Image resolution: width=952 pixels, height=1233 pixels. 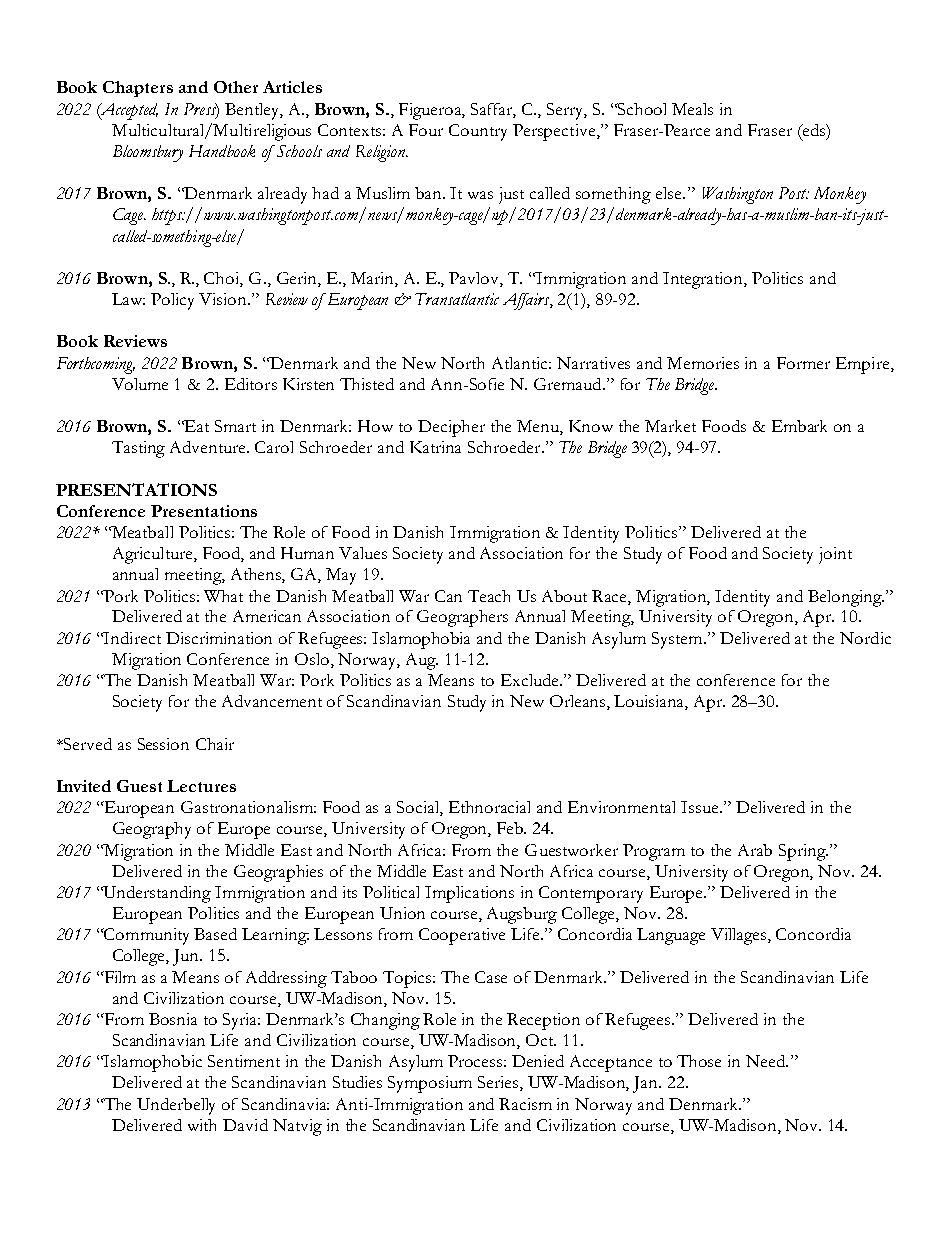 What do you see at coordinates (176, 1106) in the screenshot?
I see `Underbelly` at bounding box center [176, 1106].
